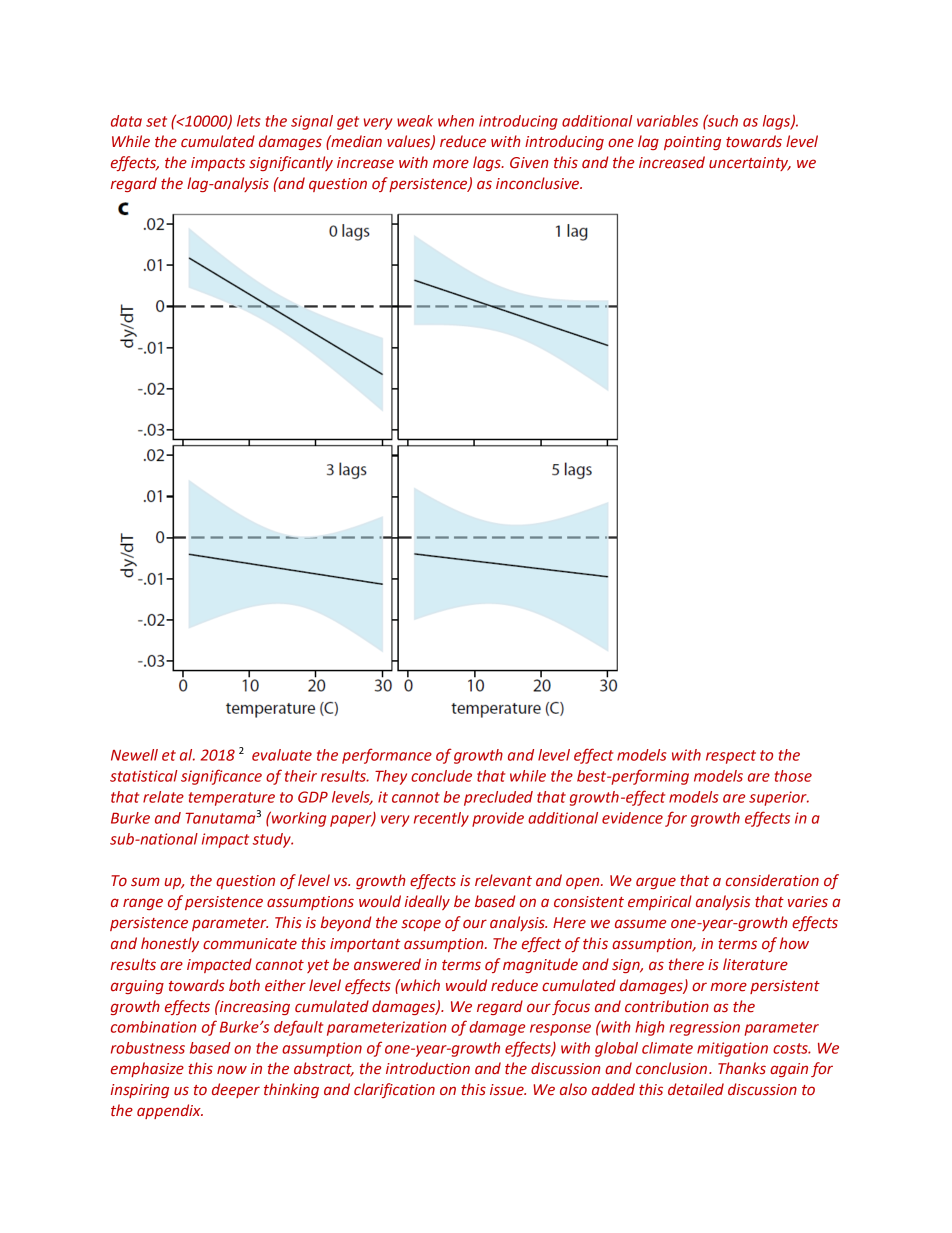 This screenshot has height=1233, width=952. Describe the element at coordinates (232, 1069) in the screenshot. I see `now` at that location.
